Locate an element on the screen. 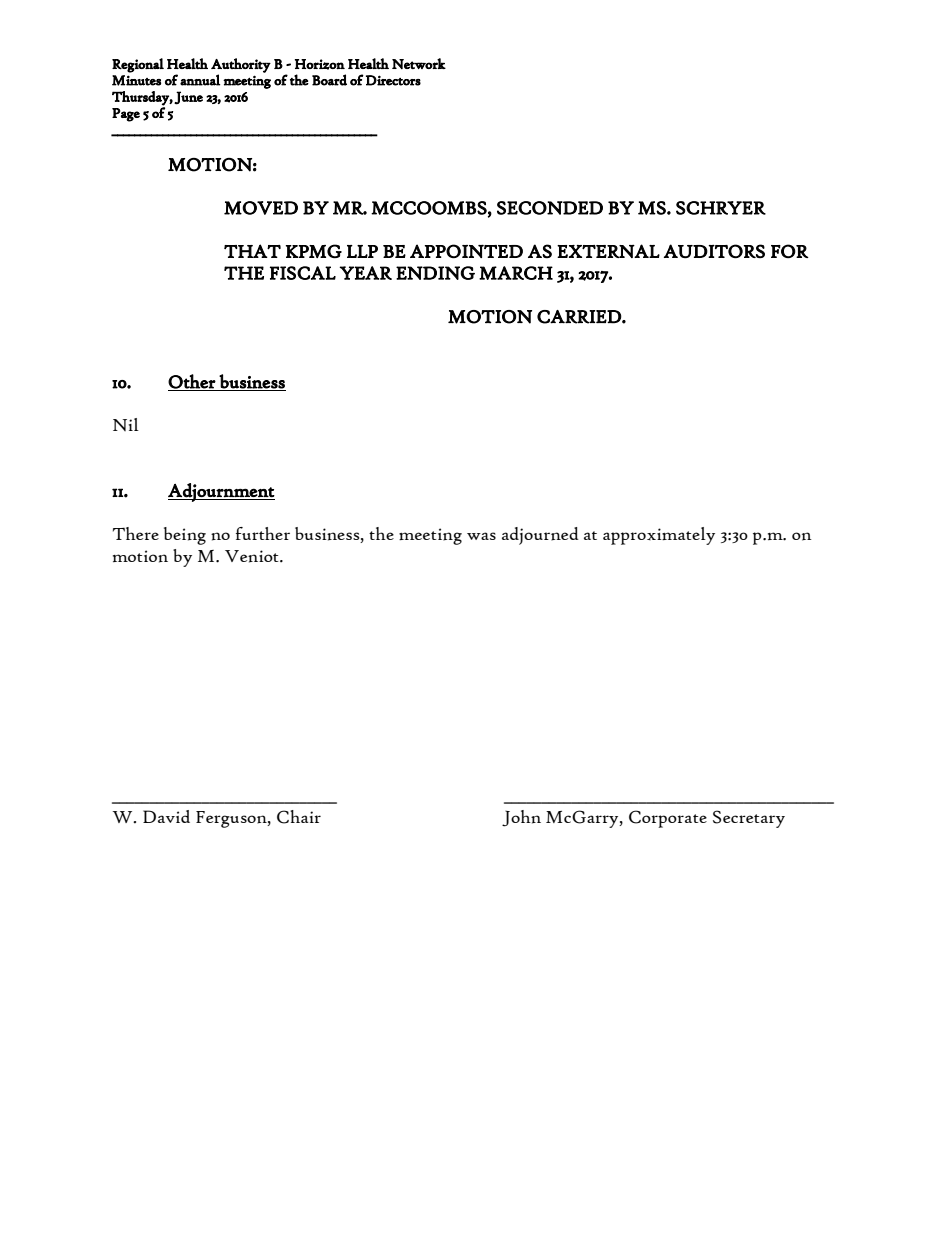 This screenshot has height=1233, width=952. John is located at coordinates (521, 818).
